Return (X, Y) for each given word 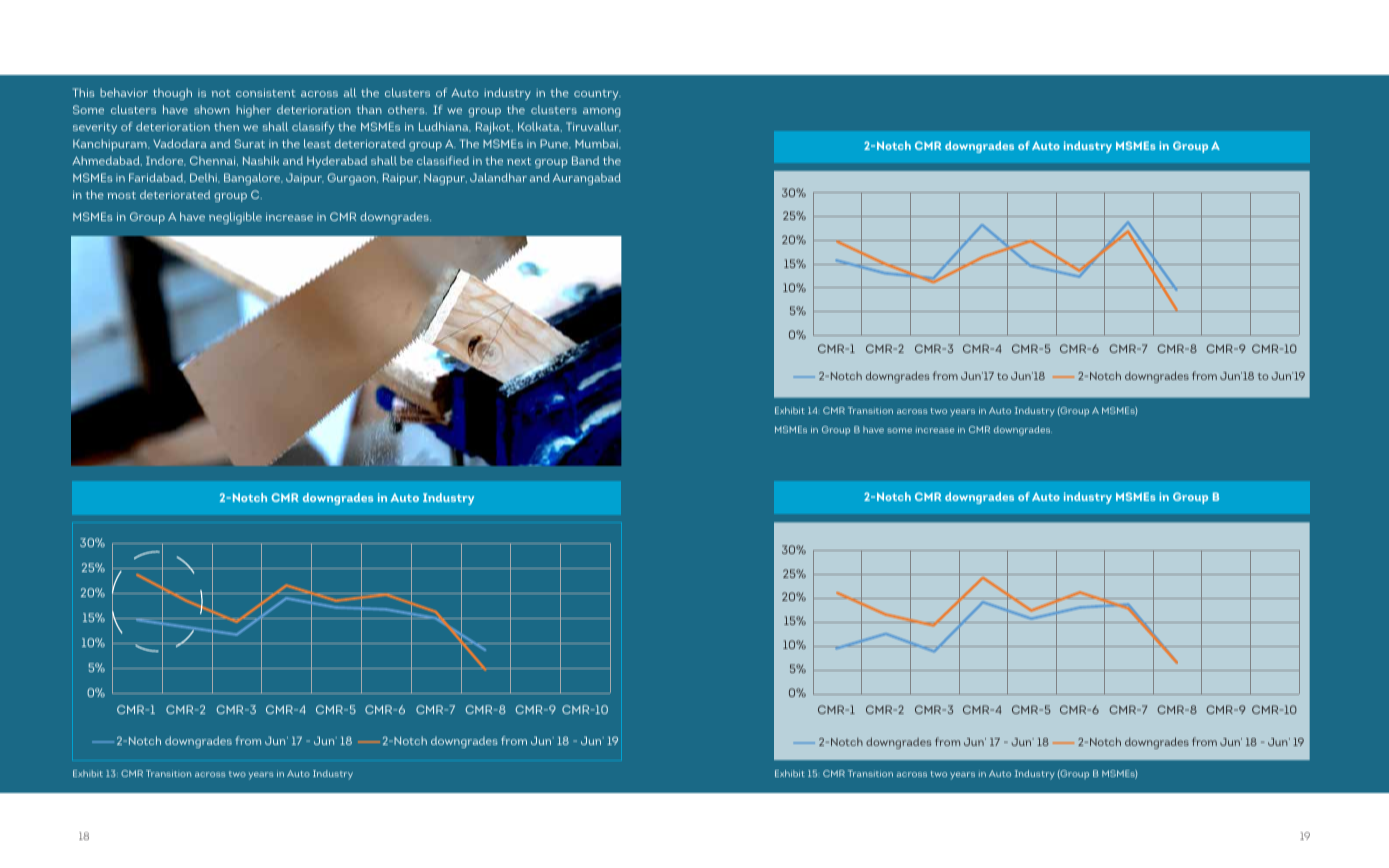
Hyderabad (337, 162)
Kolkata (540, 127)
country (597, 95)
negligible (235, 218)
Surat (250, 143)
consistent (266, 93)
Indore (166, 161)
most (121, 195)
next (519, 161)
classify (313, 128)
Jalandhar (498, 177)
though (172, 94)
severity (95, 128)
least (317, 143)
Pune (555, 144)
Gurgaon (352, 179)
